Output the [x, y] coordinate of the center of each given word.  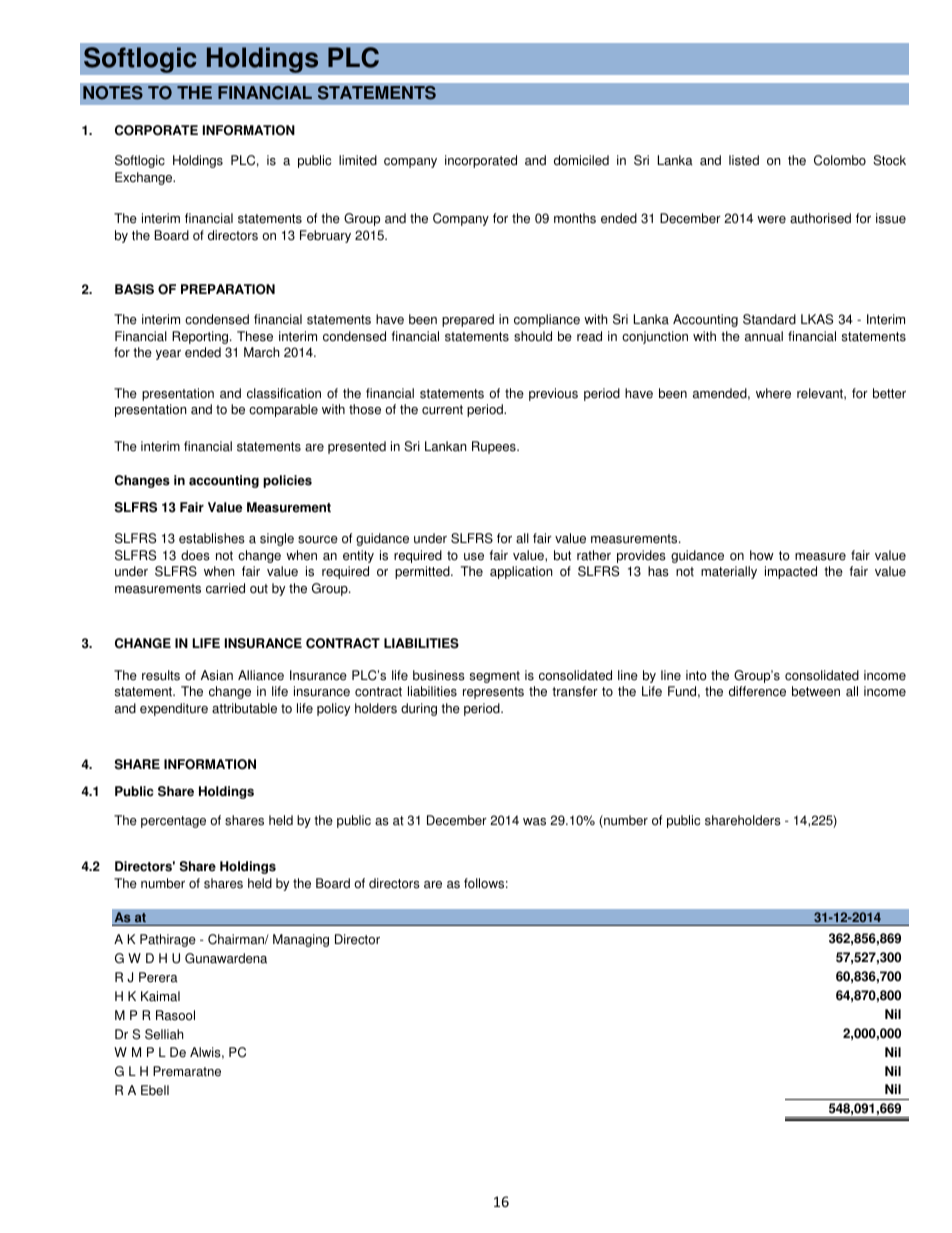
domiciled [581, 160]
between [816, 691]
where [773, 393]
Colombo [840, 160]
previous [553, 394]
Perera [158, 977]
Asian [217, 675]
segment [495, 677]
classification [284, 393]
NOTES [113, 93]
